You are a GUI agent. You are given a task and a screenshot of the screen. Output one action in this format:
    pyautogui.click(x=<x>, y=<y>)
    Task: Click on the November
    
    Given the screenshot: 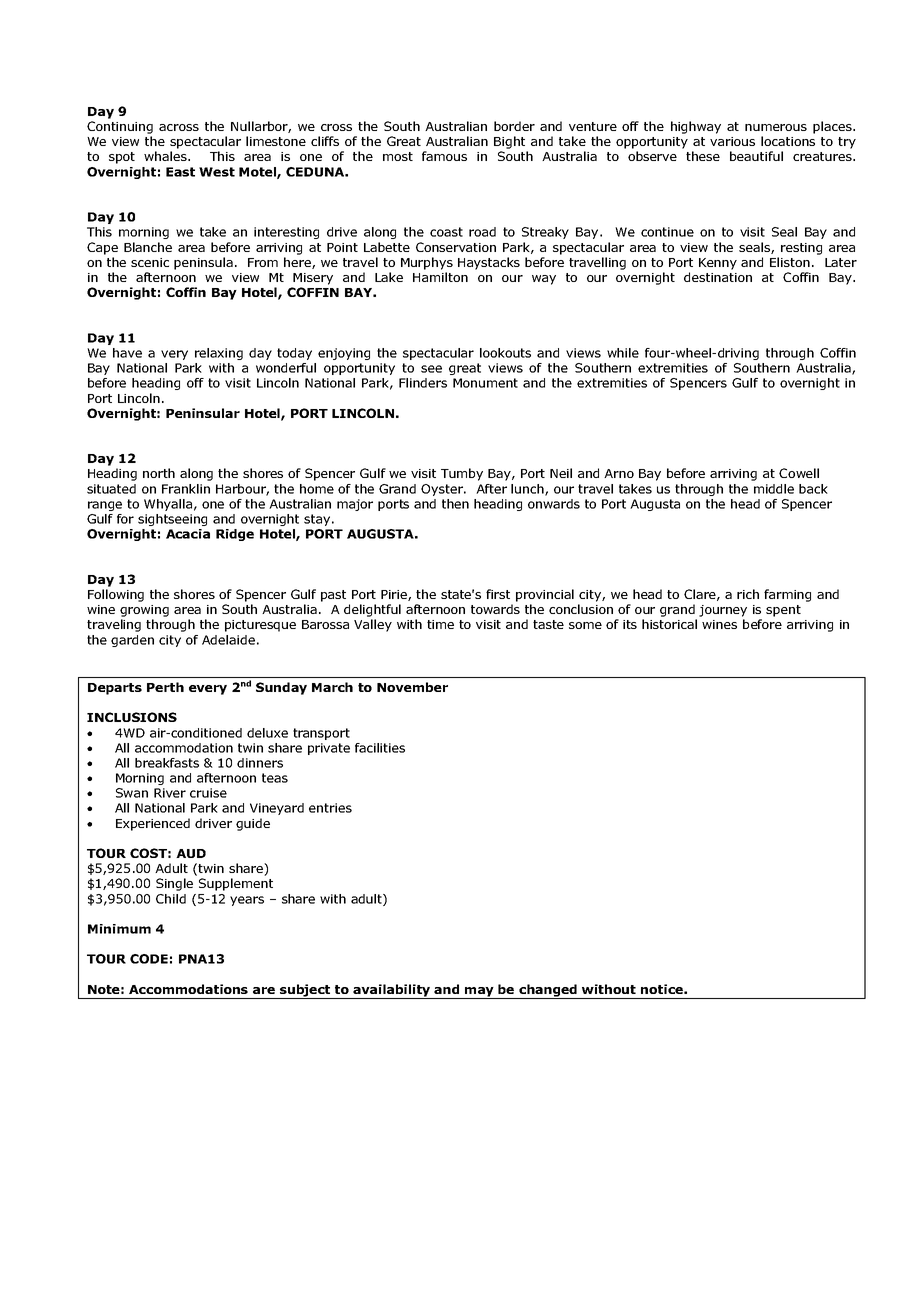 What is the action you would take?
    pyautogui.click(x=412, y=687)
